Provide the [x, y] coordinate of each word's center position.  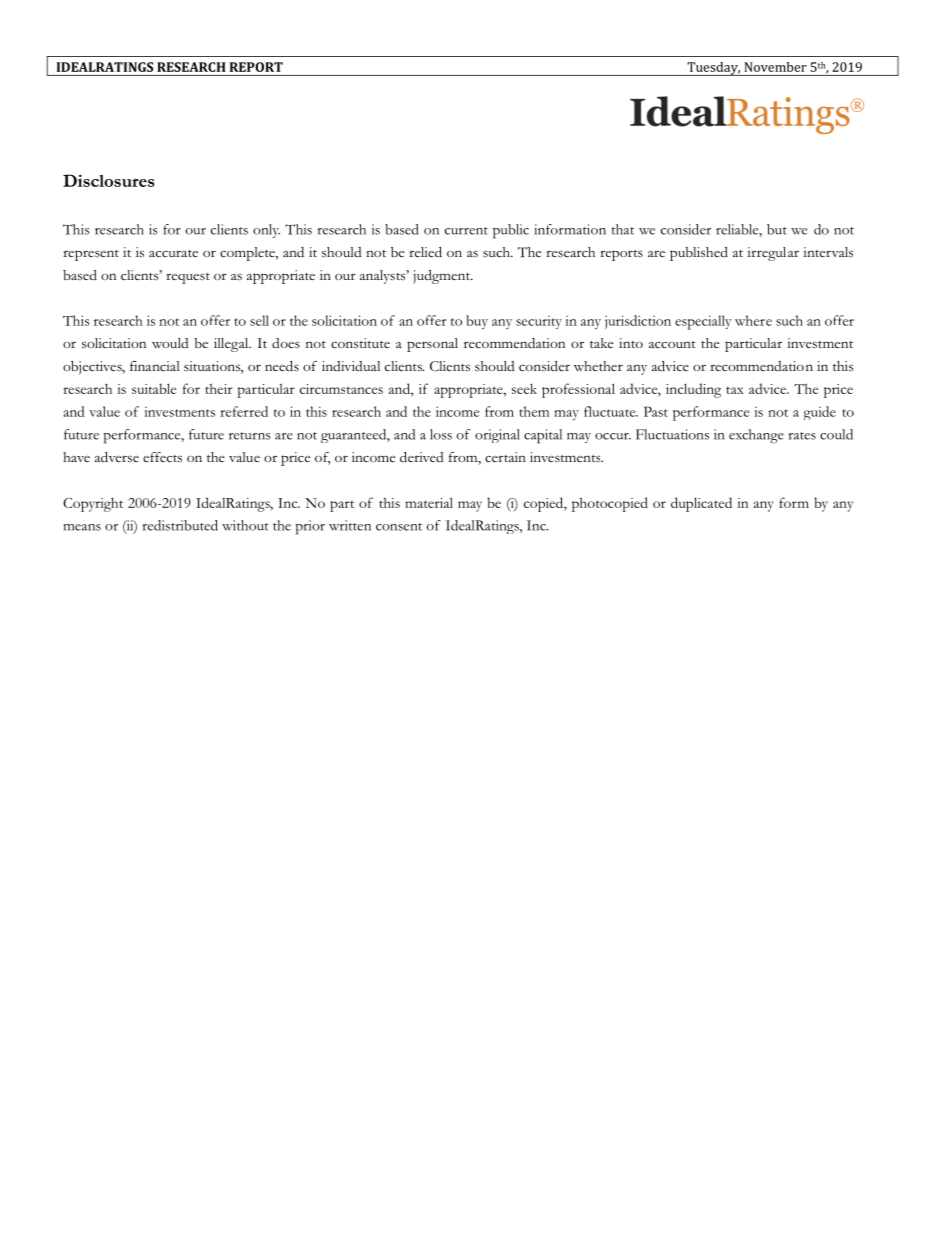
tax [735, 390]
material [429, 502]
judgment [442, 277]
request [188, 278]
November [776, 67]
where [753, 320]
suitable [154, 388]
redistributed [180, 525]
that [623, 229]
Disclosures [108, 180]
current [466, 231]
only [266, 231]
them [534, 411]
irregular [773, 254]
